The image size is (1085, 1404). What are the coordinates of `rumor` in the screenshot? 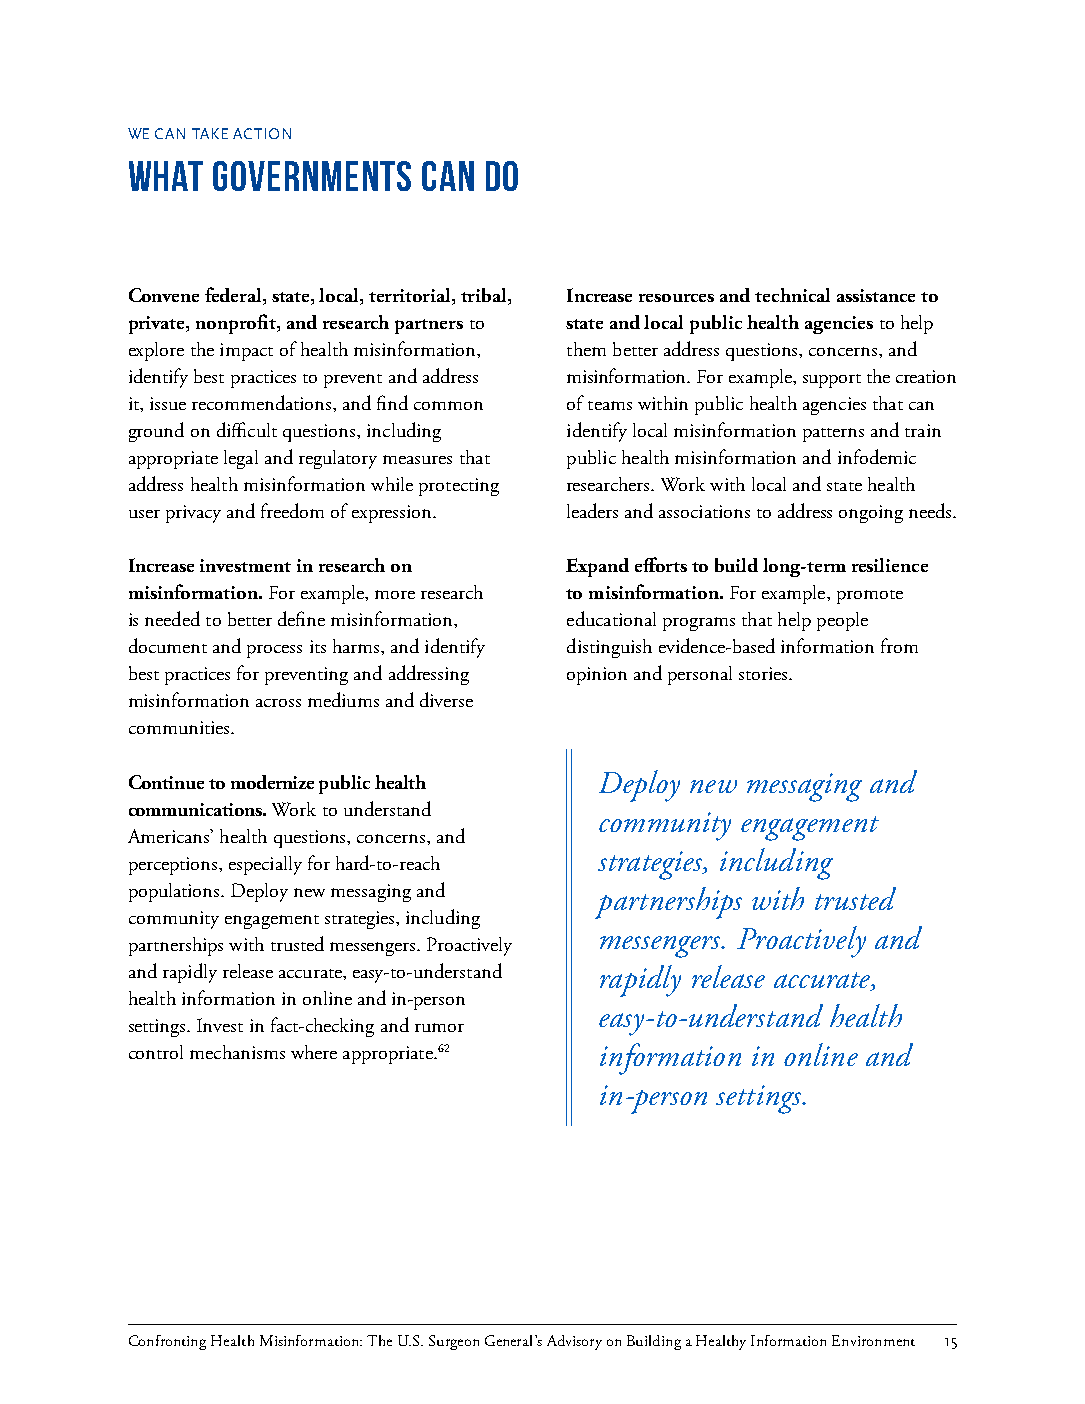 It's located at (439, 1027).
